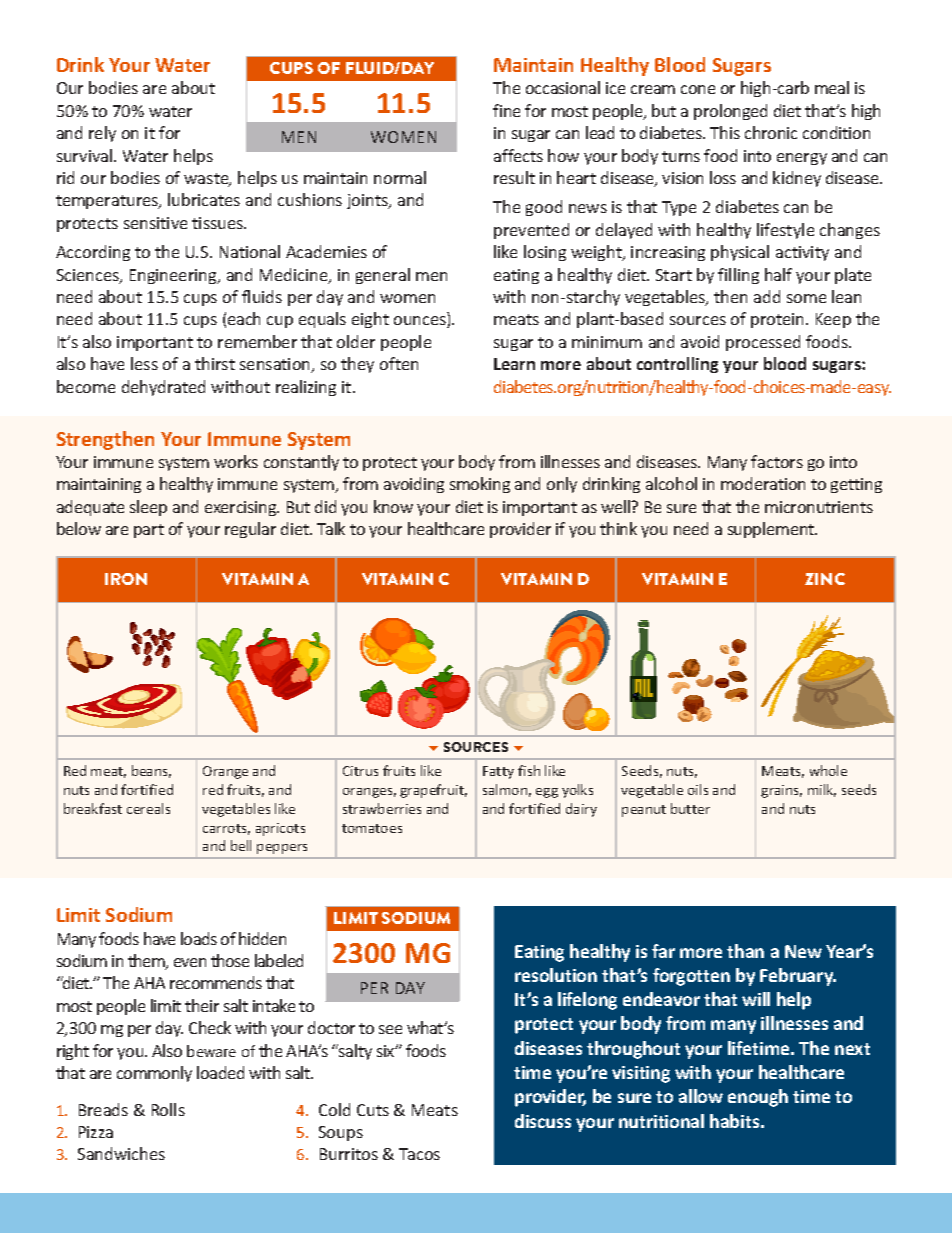 The height and width of the screenshot is (1233, 952). I want to click on rely, so click(102, 134).
